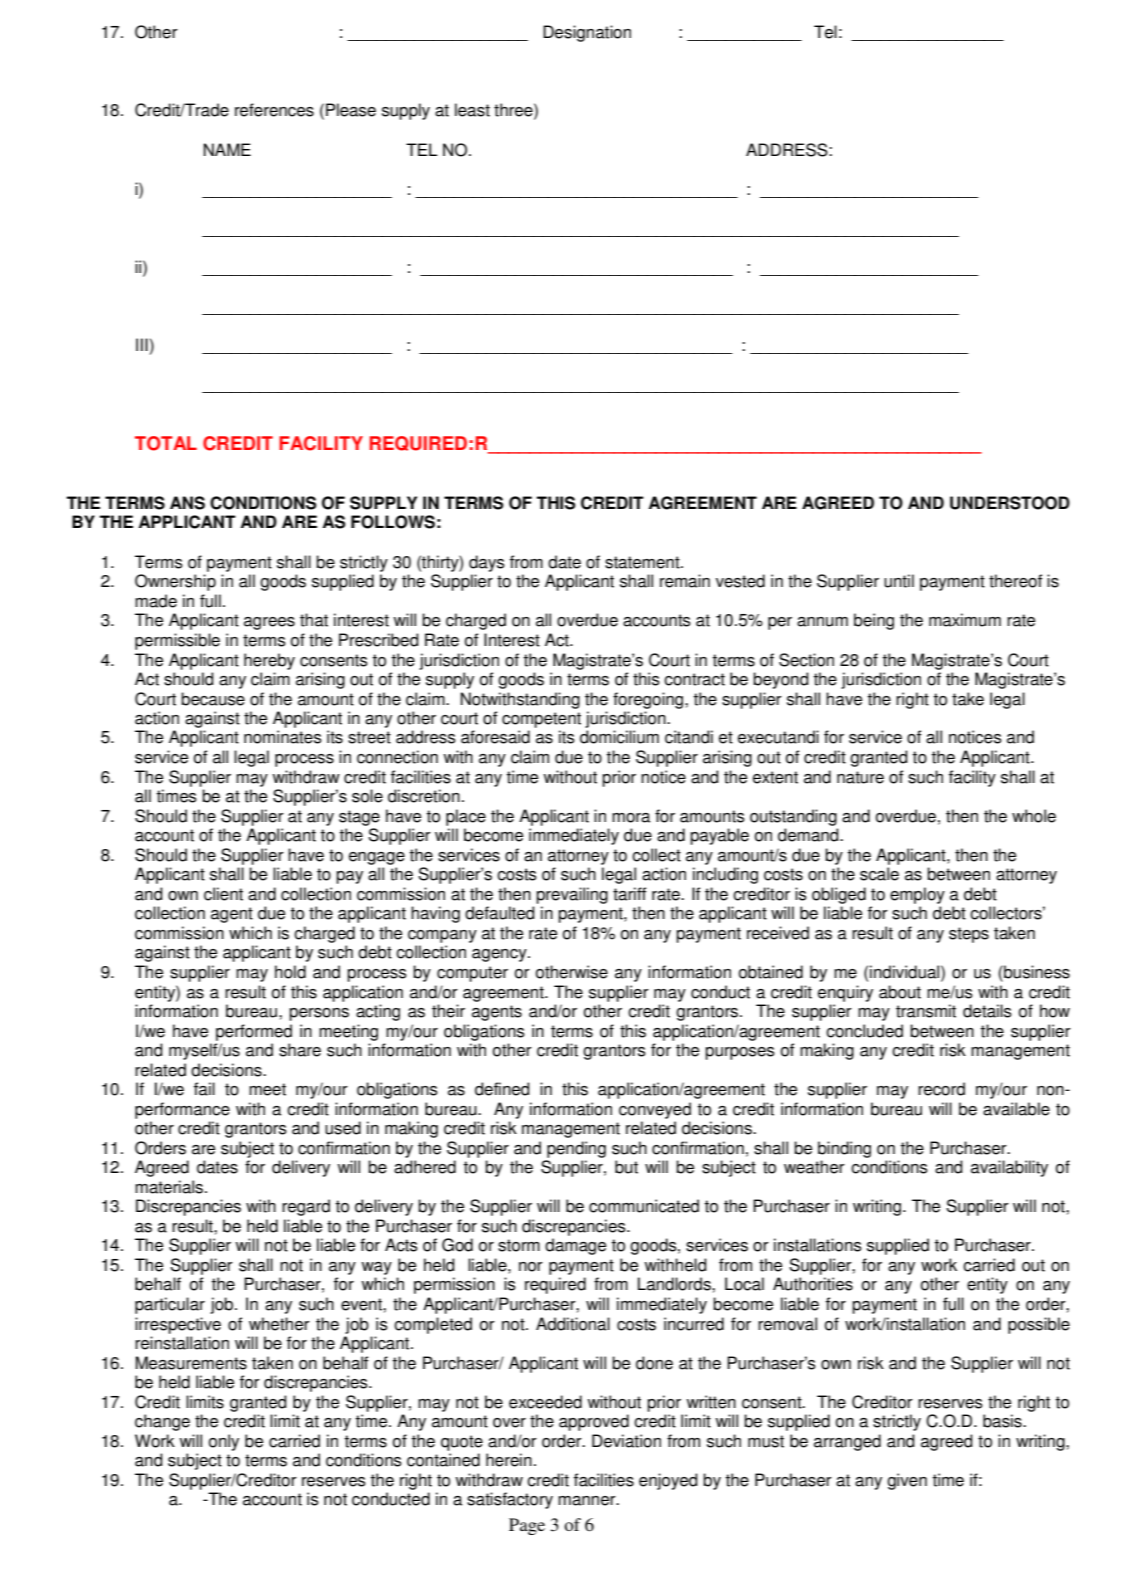 Image resolution: width=1123 pixels, height=1589 pixels. Describe the element at coordinates (224, 1442) in the screenshot. I see `only` at that location.
